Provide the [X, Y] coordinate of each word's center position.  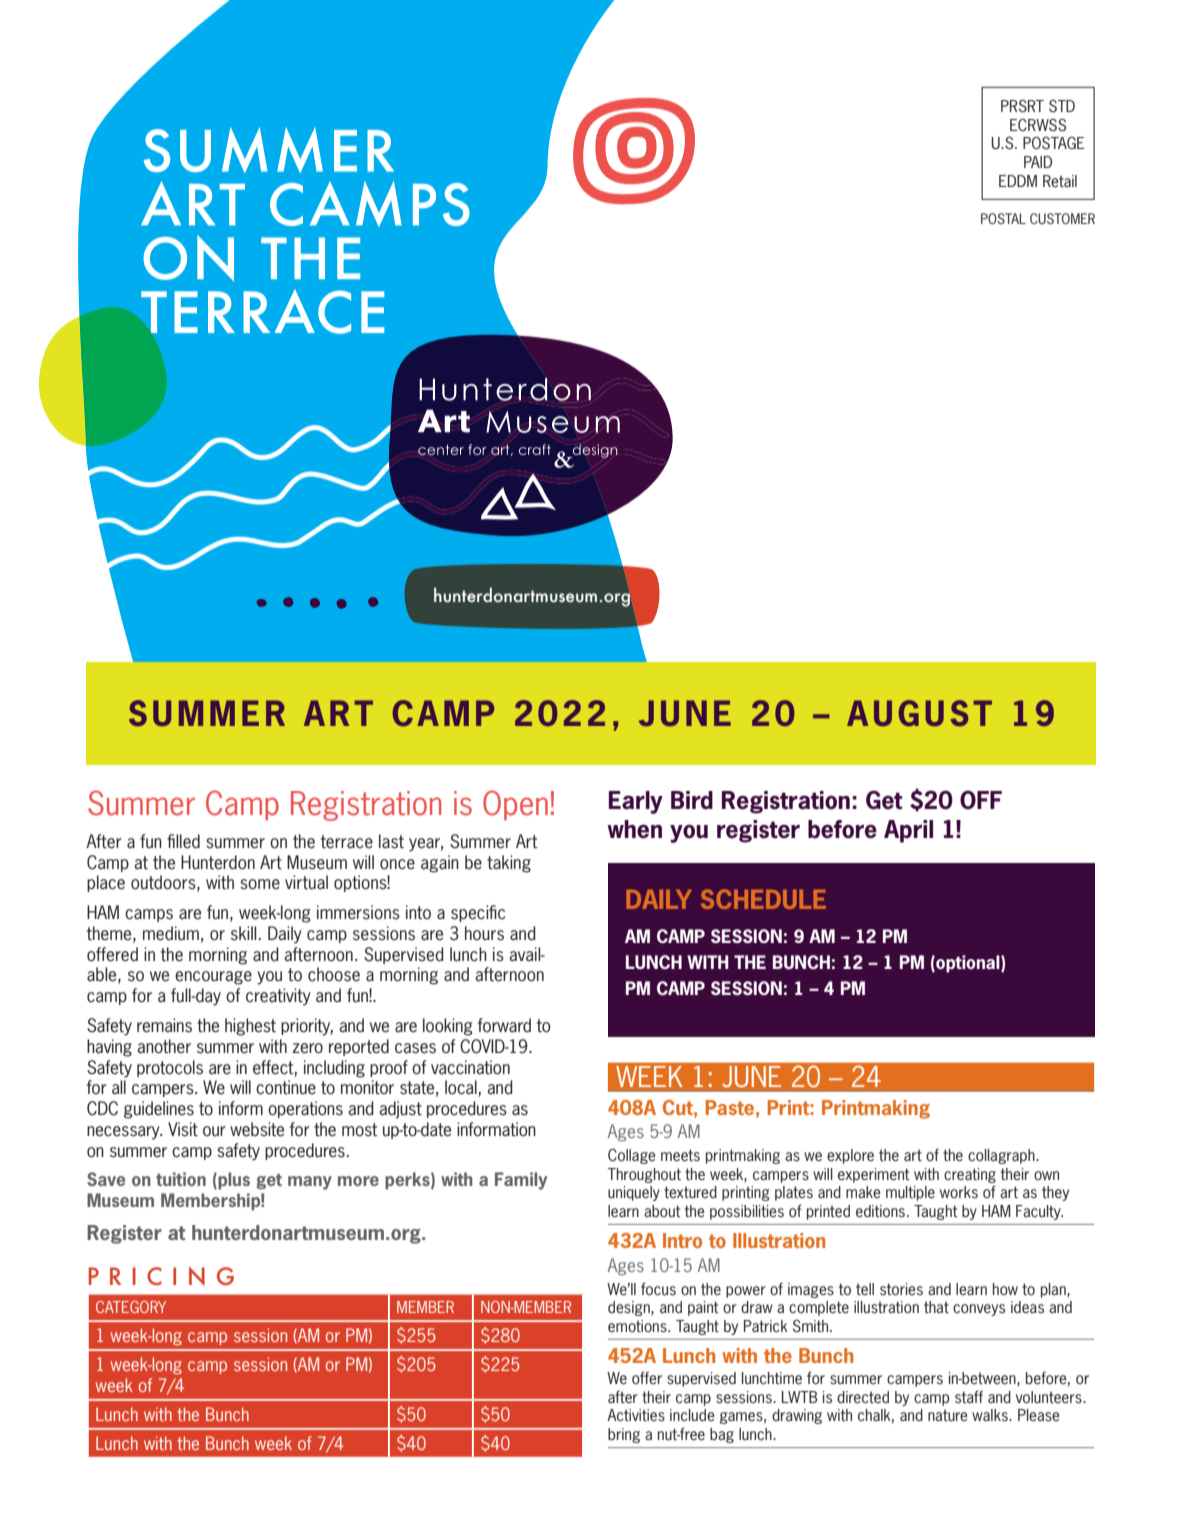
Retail [1060, 181]
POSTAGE [1054, 143]
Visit [183, 1129]
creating [970, 1175]
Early [636, 802]
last [391, 841]
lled [188, 841]
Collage [632, 1156]
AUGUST [919, 713]
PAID [1038, 162]
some [260, 884]
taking [509, 864]
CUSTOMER [1062, 218]
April [908, 831]
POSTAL [1003, 218]
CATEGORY [131, 1307]
